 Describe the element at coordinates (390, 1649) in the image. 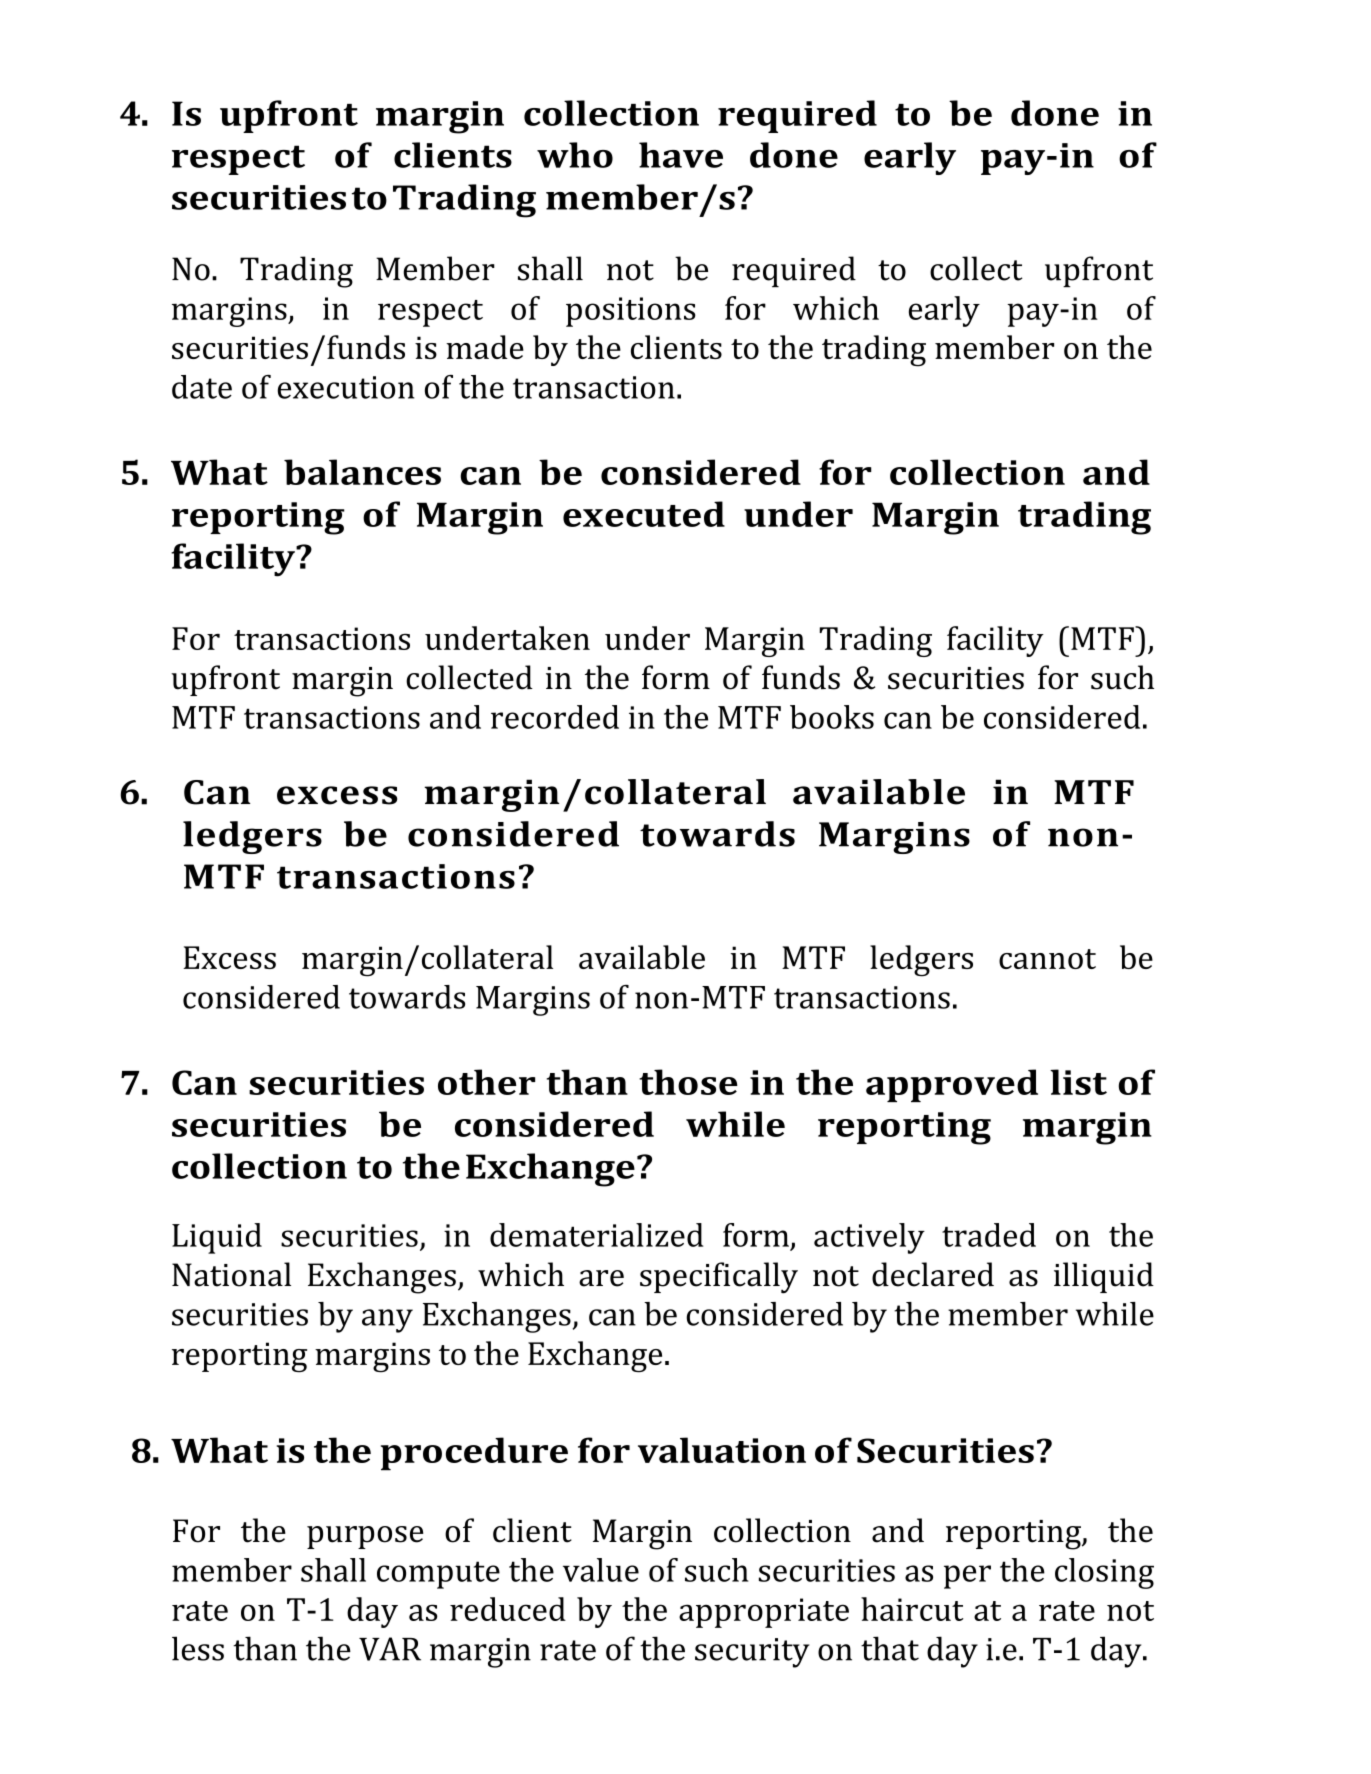

I see `VAR` at that location.
